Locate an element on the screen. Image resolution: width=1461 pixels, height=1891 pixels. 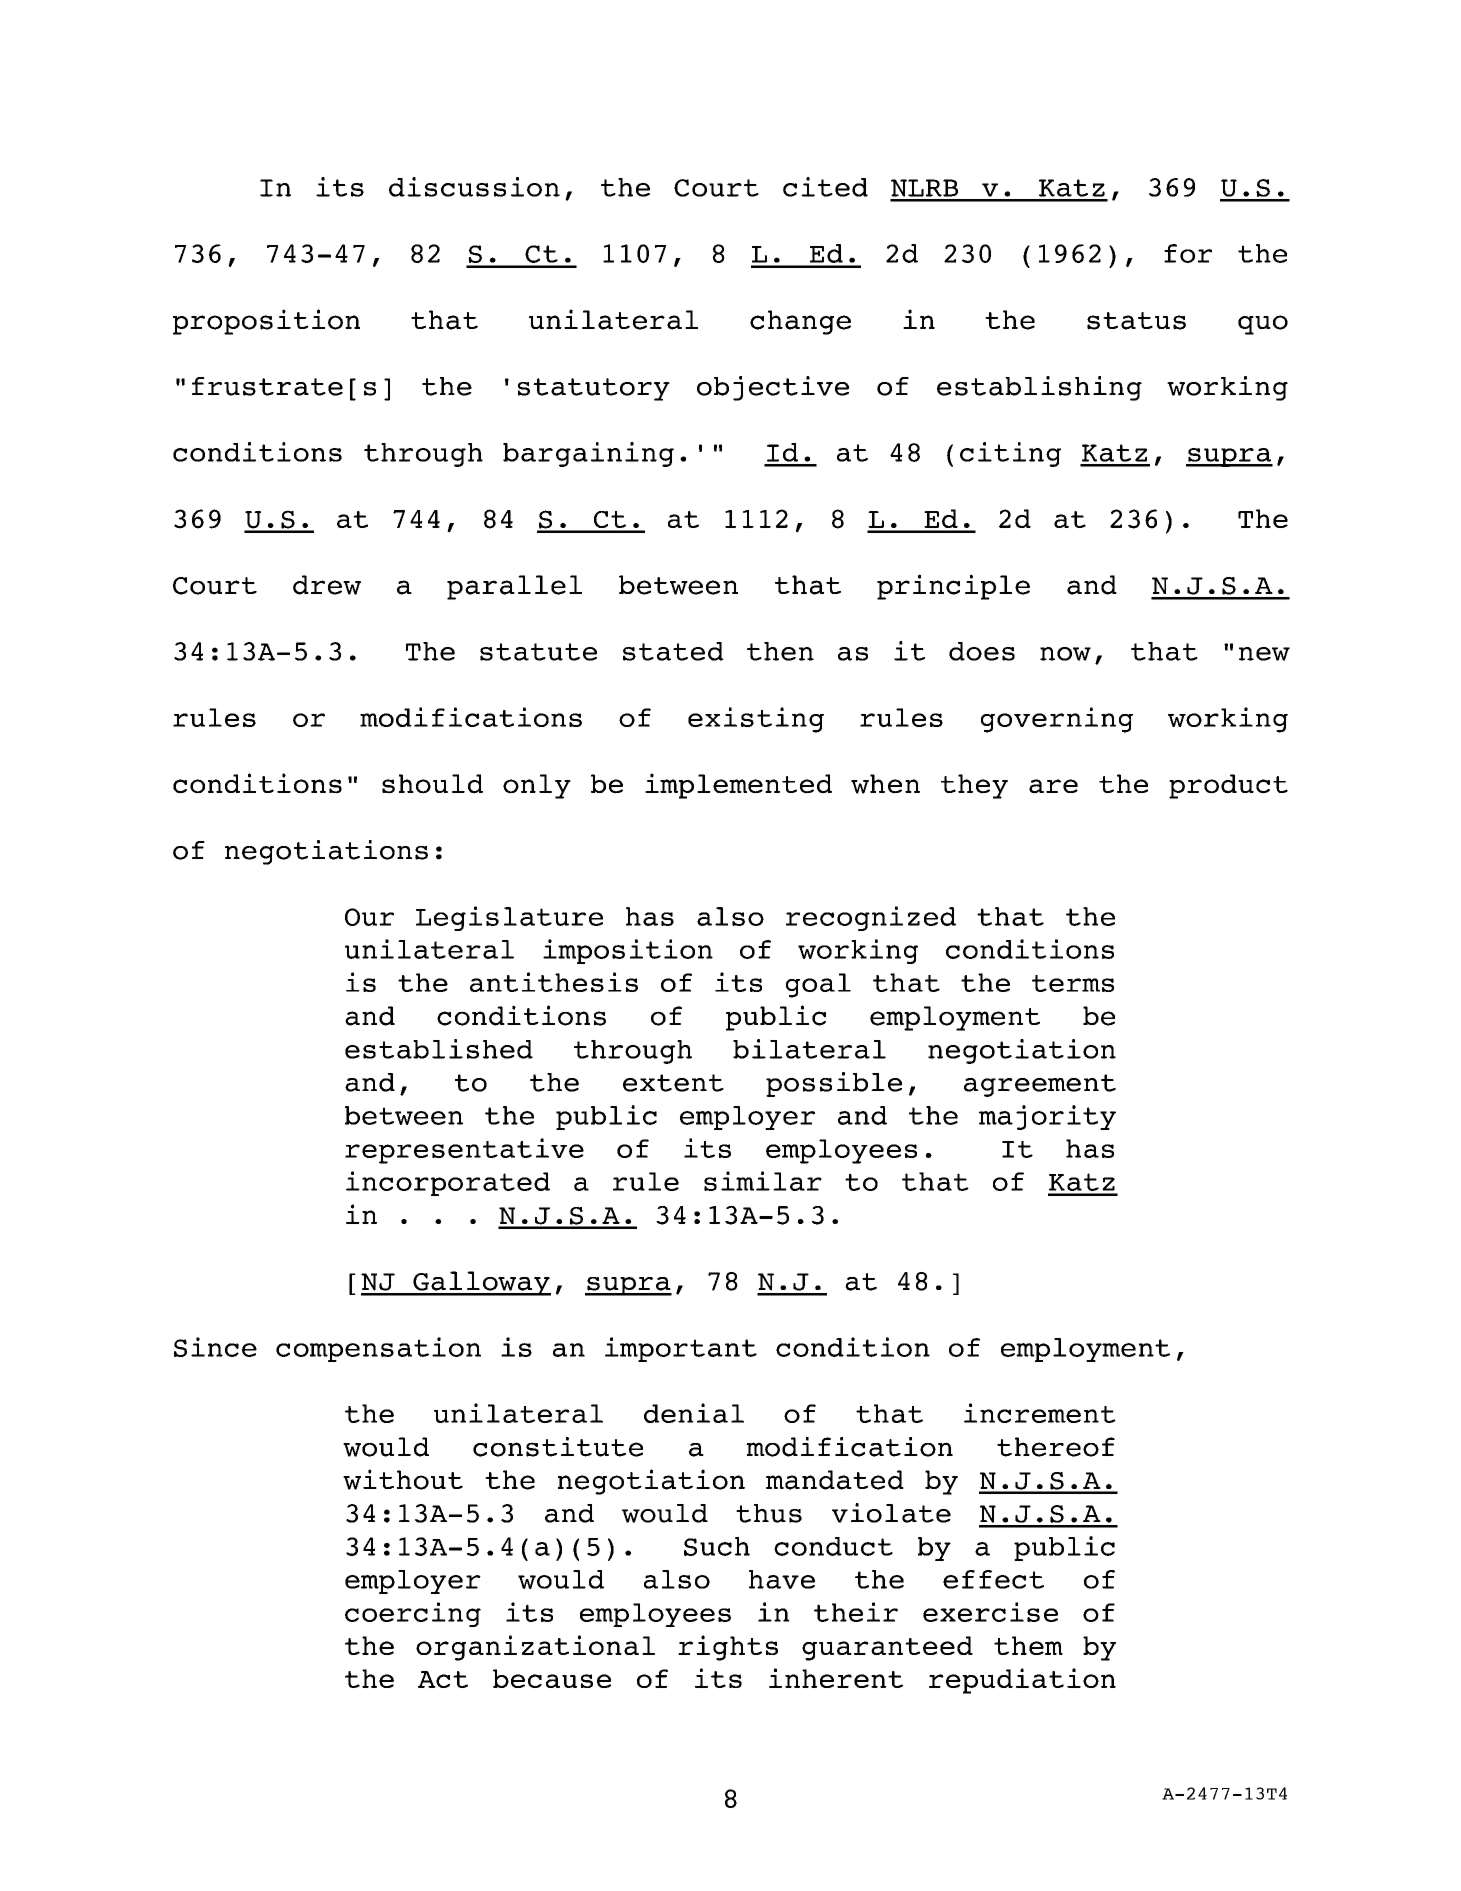
should is located at coordinates (432, 784).
